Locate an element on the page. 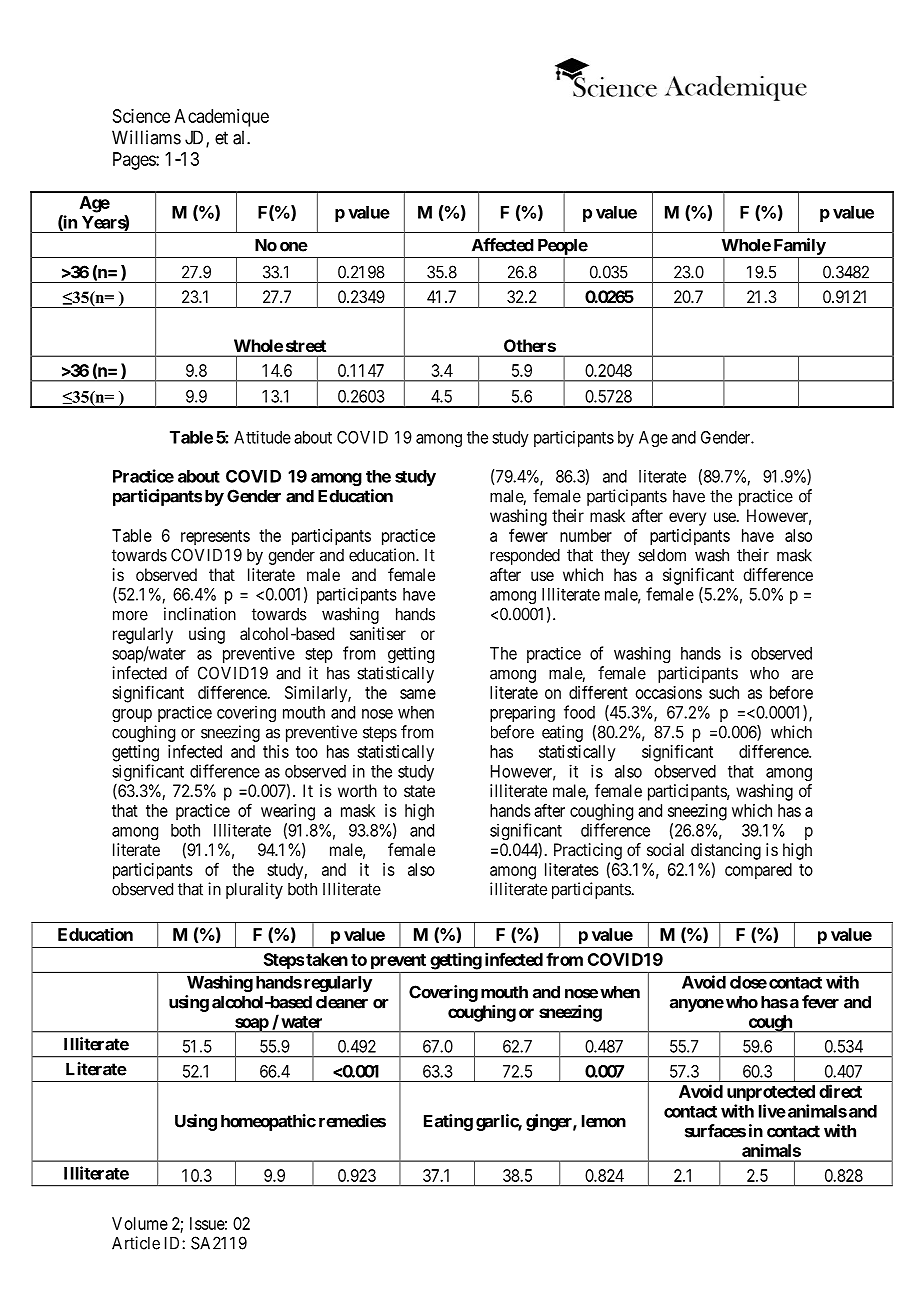  Williams is located at coordinates (146, 137).
